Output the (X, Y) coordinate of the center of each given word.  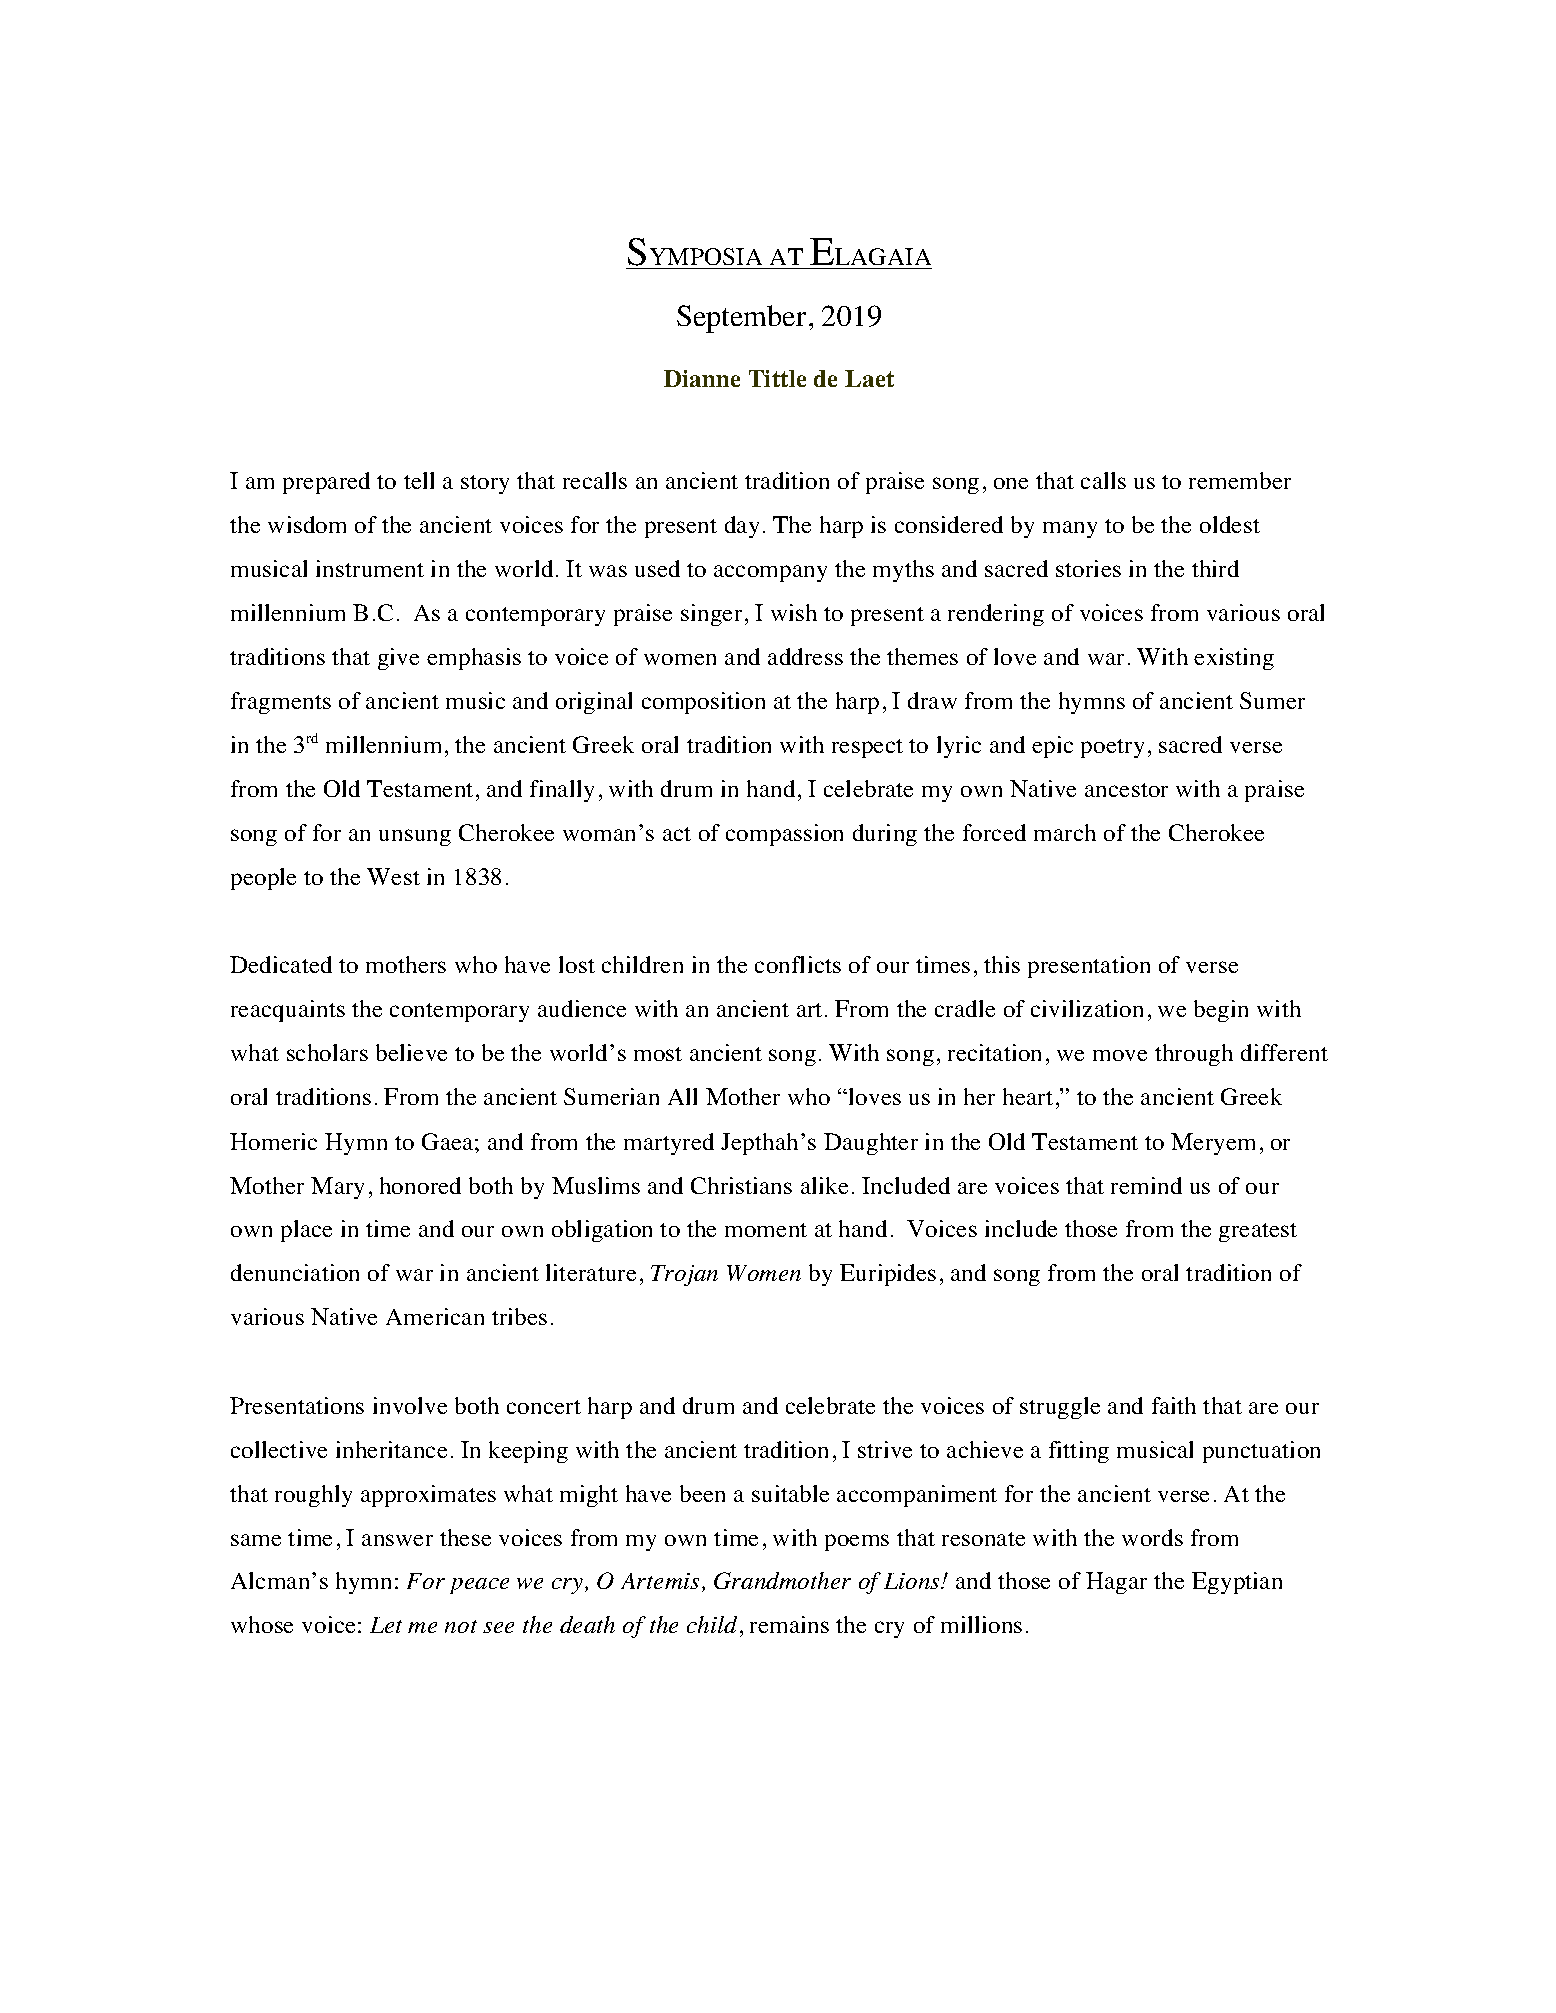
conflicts (798, 964)
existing (1234, 659)
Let (386, 1625)
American (435, 1316)
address (805, 656)
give (398, 659)
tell (419, 480)
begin (1221, 1011)
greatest (1258, 1232)
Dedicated (281, 964)
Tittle (777, 378)
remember (1240, 480)
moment (766, 1230)
